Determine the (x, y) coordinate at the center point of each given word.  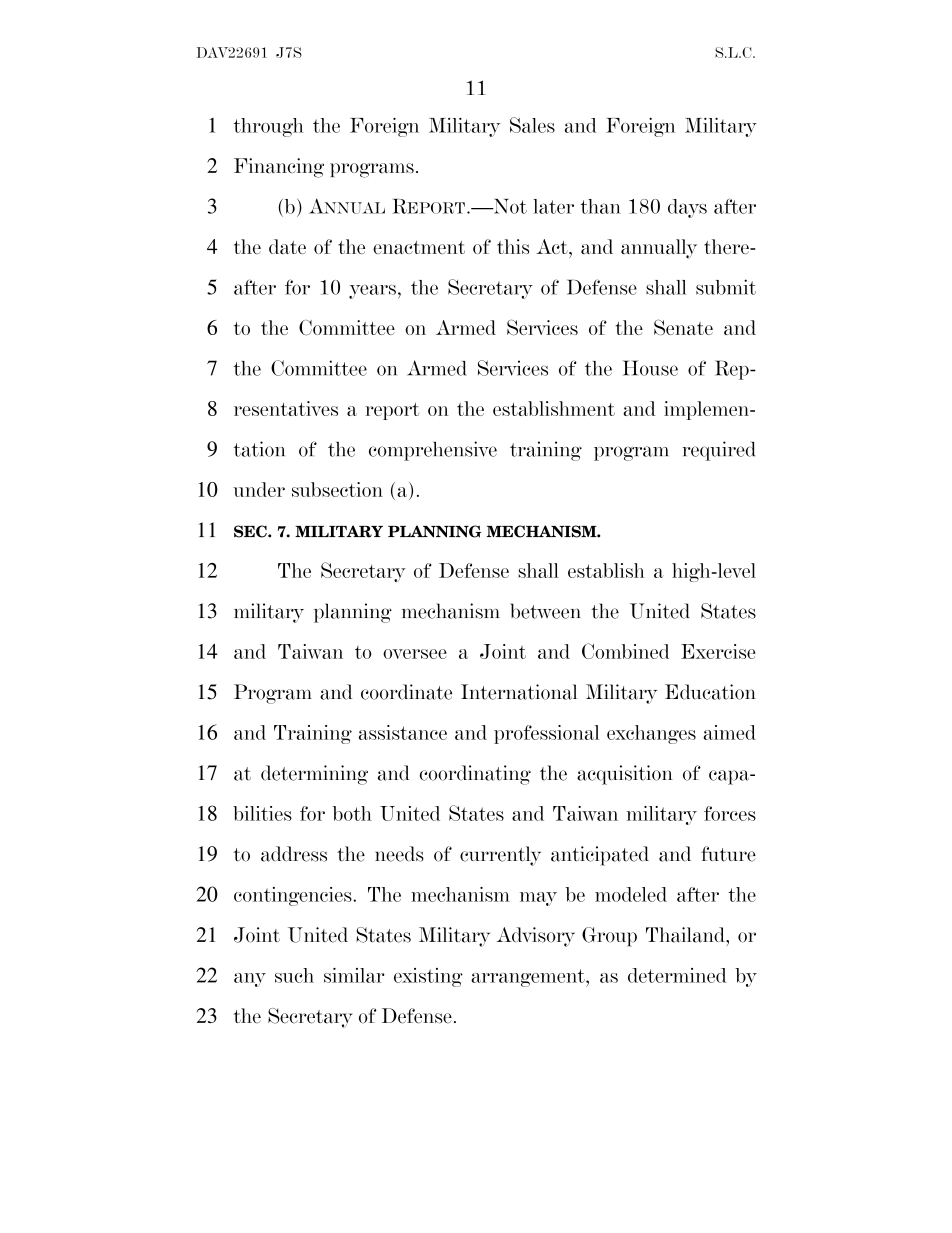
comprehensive (433, 451)
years (372, 291)
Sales (532, 125)
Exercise (718, 651)
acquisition (625, 775)
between (545, 611)
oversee (415, 654)
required (718, 451)
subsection (337, 489)
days (687, 208)
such (294, 975)
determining (314, 775)
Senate (683, 327)
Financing (279, 168)
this (513, 246)
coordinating (475, 775)
